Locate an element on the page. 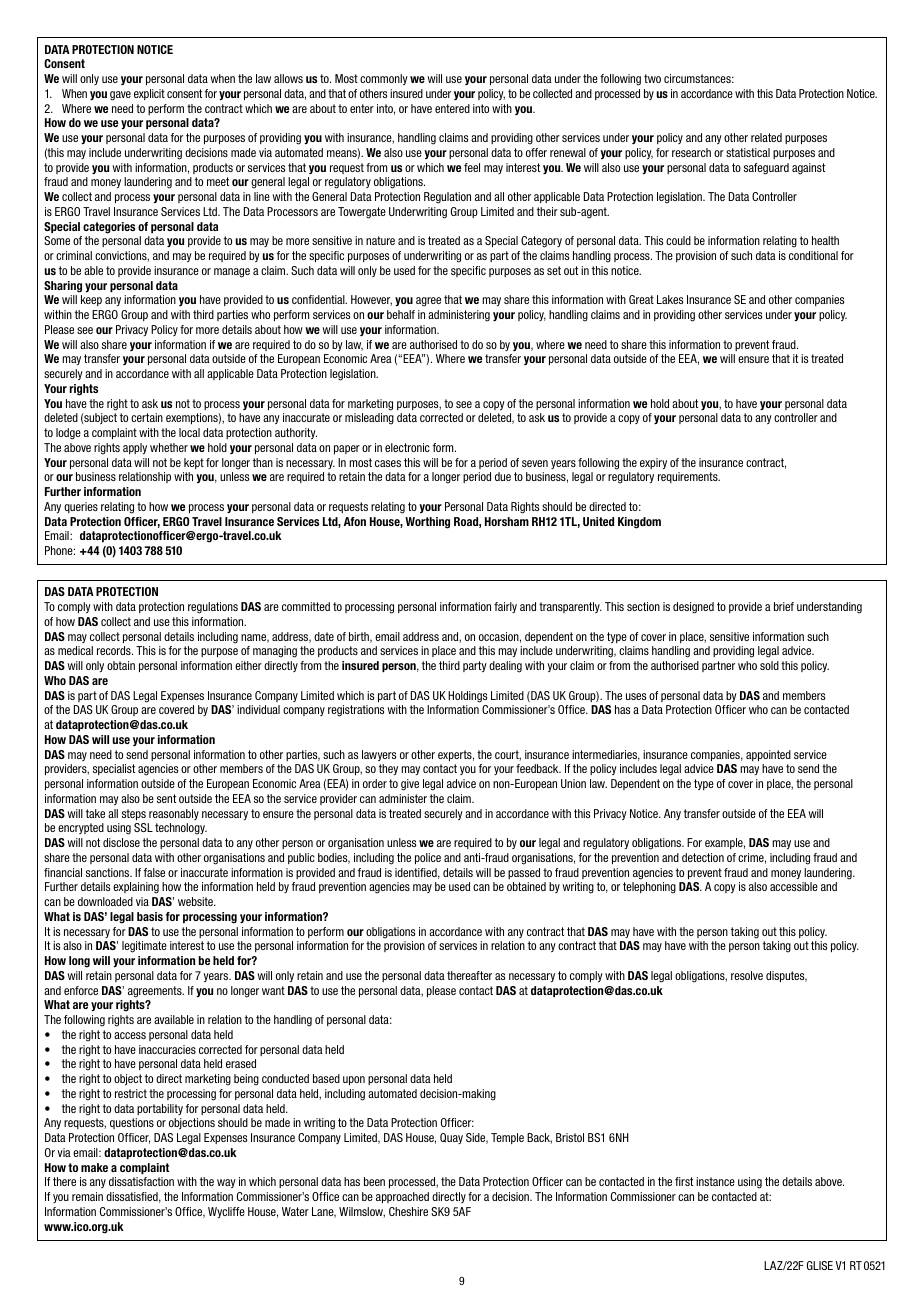  related is located at coordinates (766, 137).
